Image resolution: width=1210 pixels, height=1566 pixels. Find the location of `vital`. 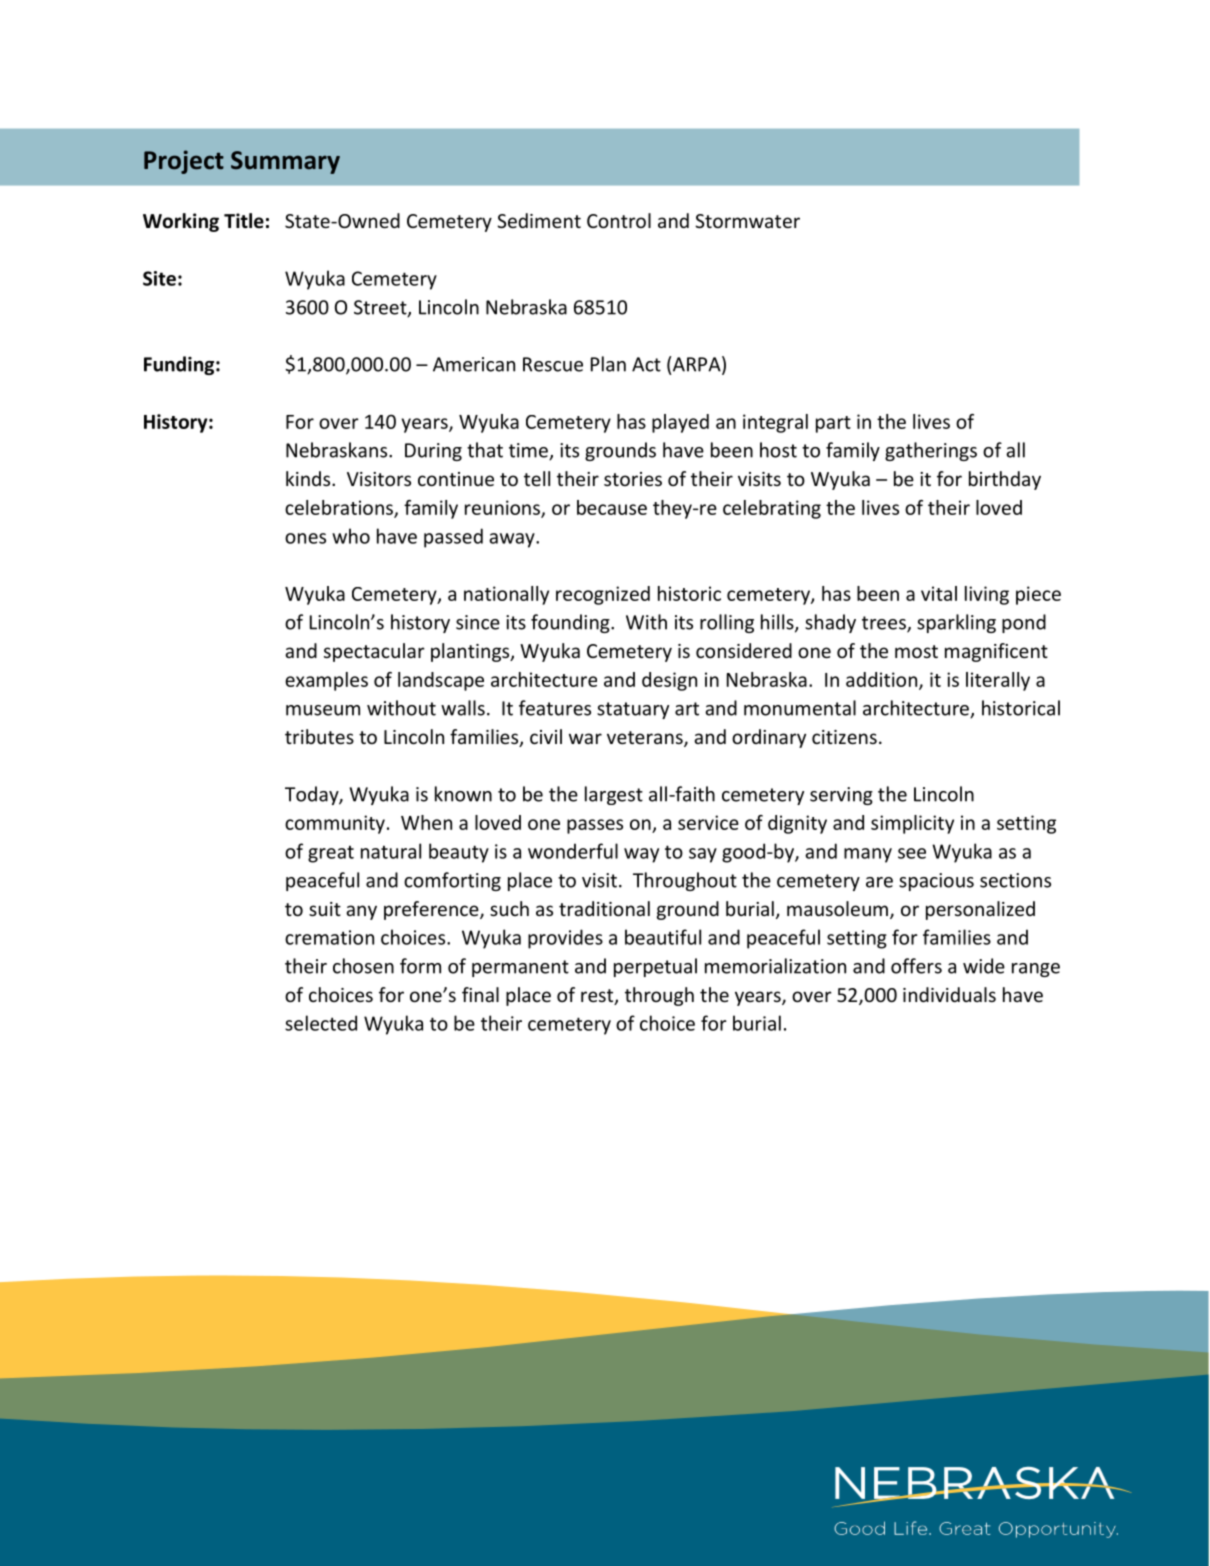

vital is located at coordinates (939, 593).
